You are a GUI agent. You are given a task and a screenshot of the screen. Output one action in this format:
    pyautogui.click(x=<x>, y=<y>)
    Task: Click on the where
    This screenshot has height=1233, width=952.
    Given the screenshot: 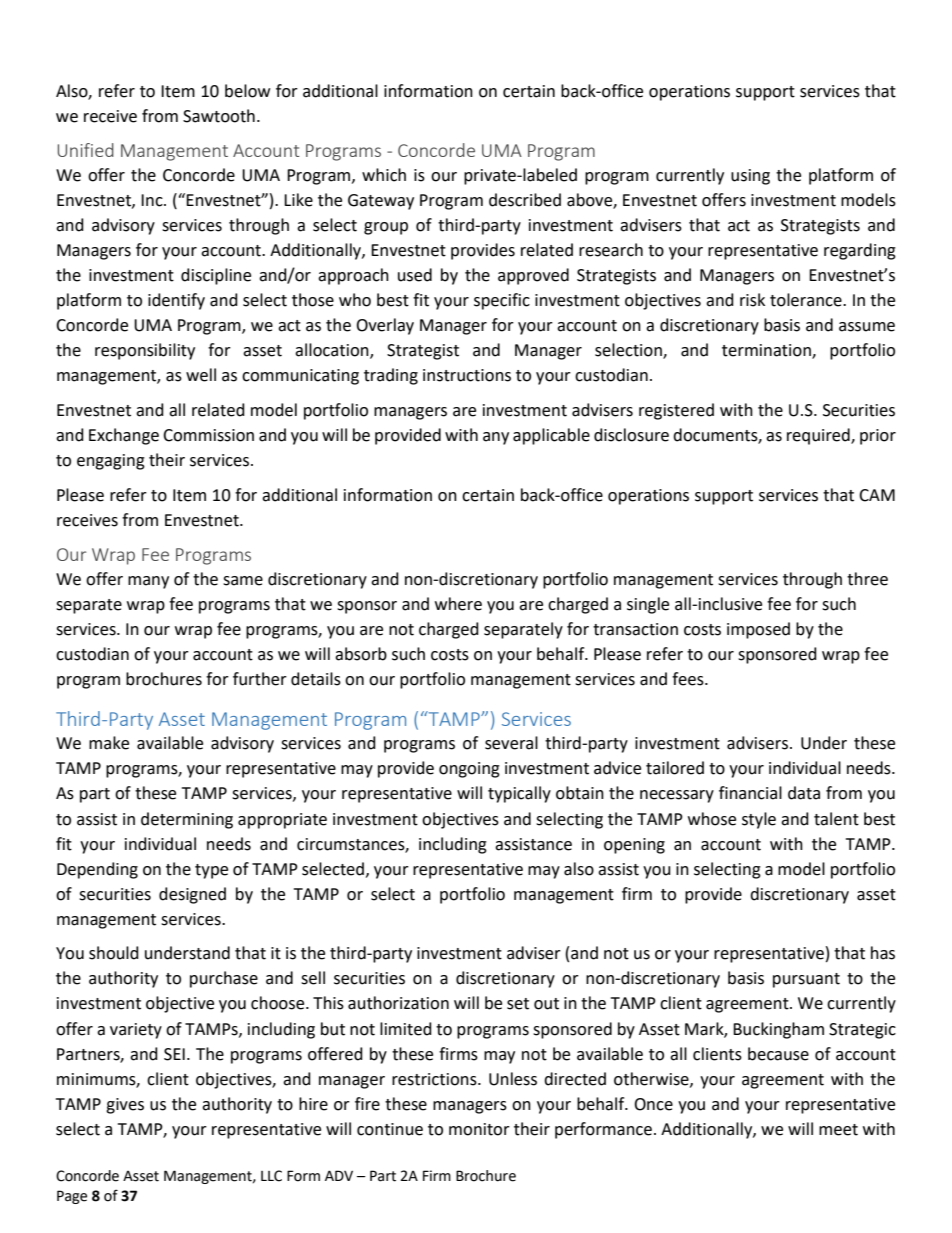 What is the action you would take?
    pyautogui.click(x=458, y=604)
